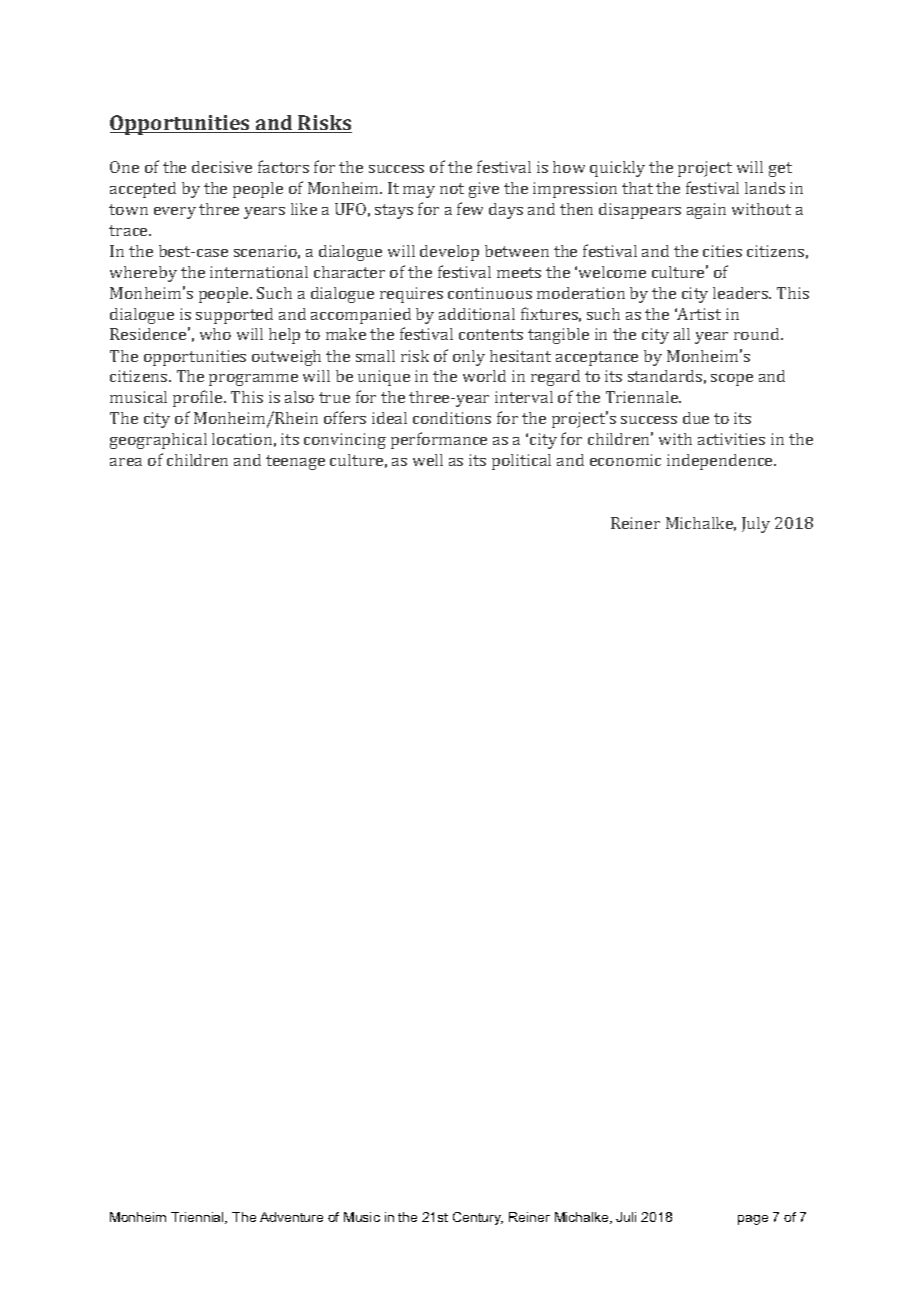  I want to click on July, so click(756, 525).
